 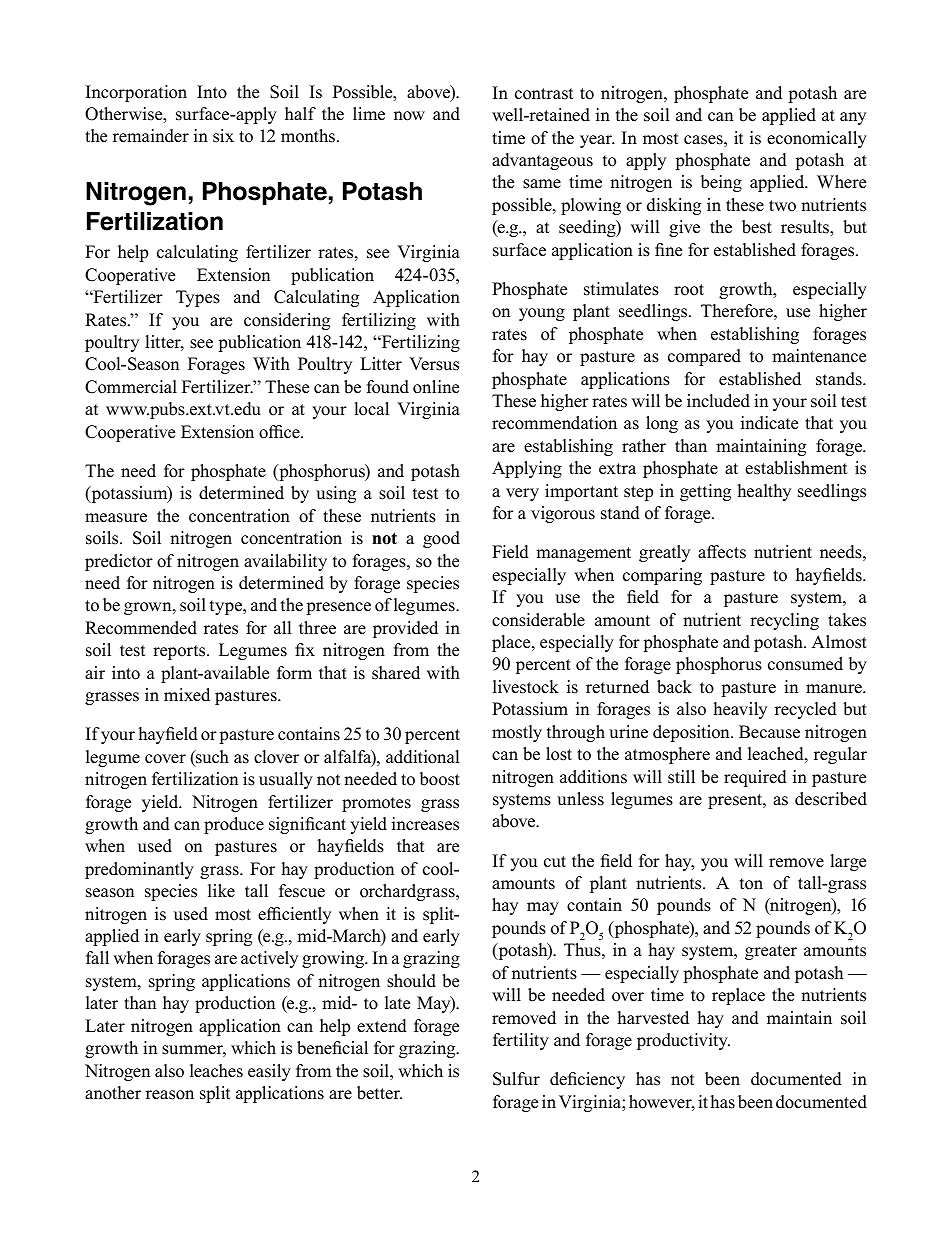 What do you see at coordinates (216, 1071) in the screenshot?
I see `leaches` at bounding box center [216, 1071].
